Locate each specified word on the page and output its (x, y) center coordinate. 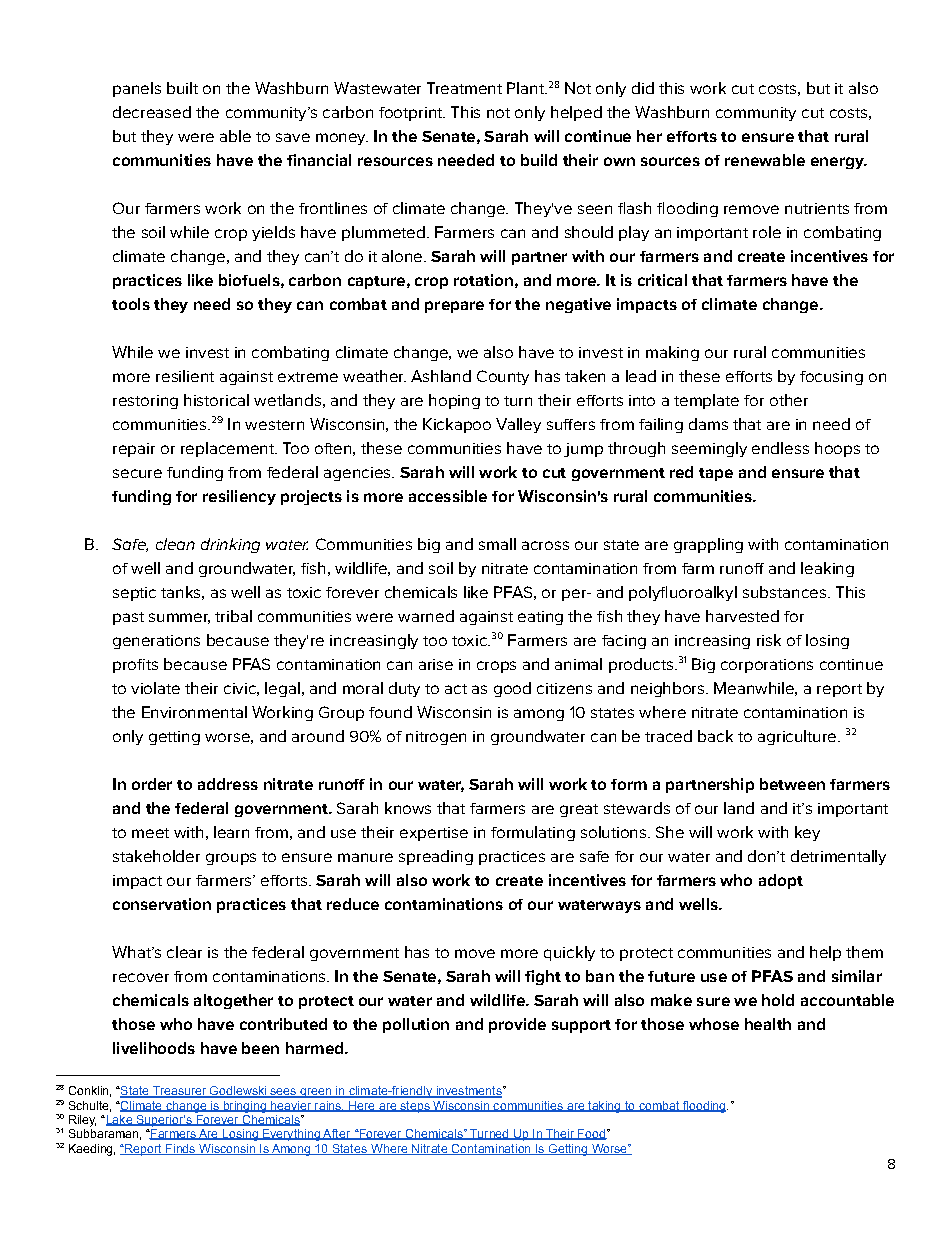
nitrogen (436, 738)
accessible (448, 496)
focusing (831, 378)
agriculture (798, 737)
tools (131, 304)
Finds (181, 1149)
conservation (162, 904)
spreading (436, 857)
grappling (708, 545)
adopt (781, 881)
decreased (152, 112)
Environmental (194, 712)
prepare (454, 307)
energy (838, 163)
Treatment (464, 88)
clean (175, 544)
